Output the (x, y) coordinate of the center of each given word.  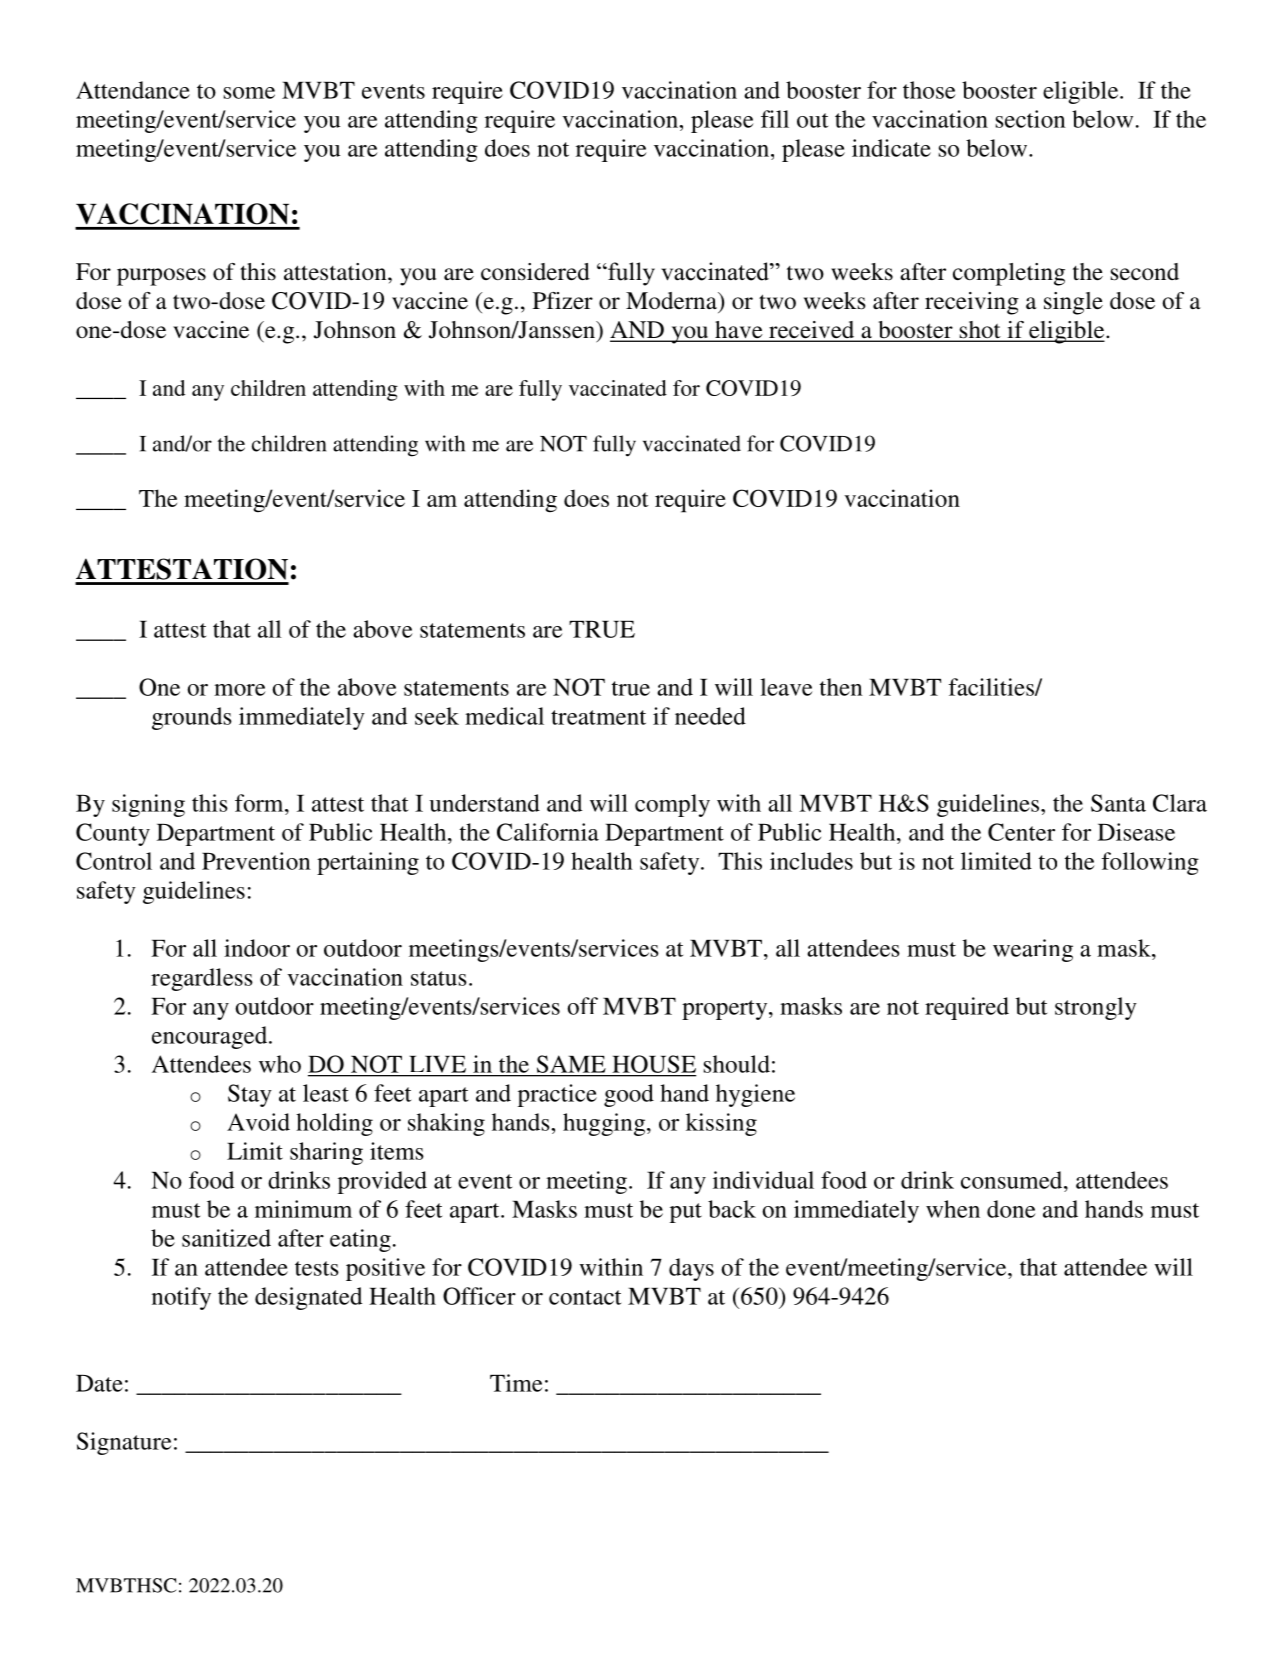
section (1031, 119)
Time (516, 1383)
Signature (124, 1443)
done (1011, 1209)
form (260, 803)
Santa (1118, 803)
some (249, 93)
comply (672, 805)
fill (775, 119)
